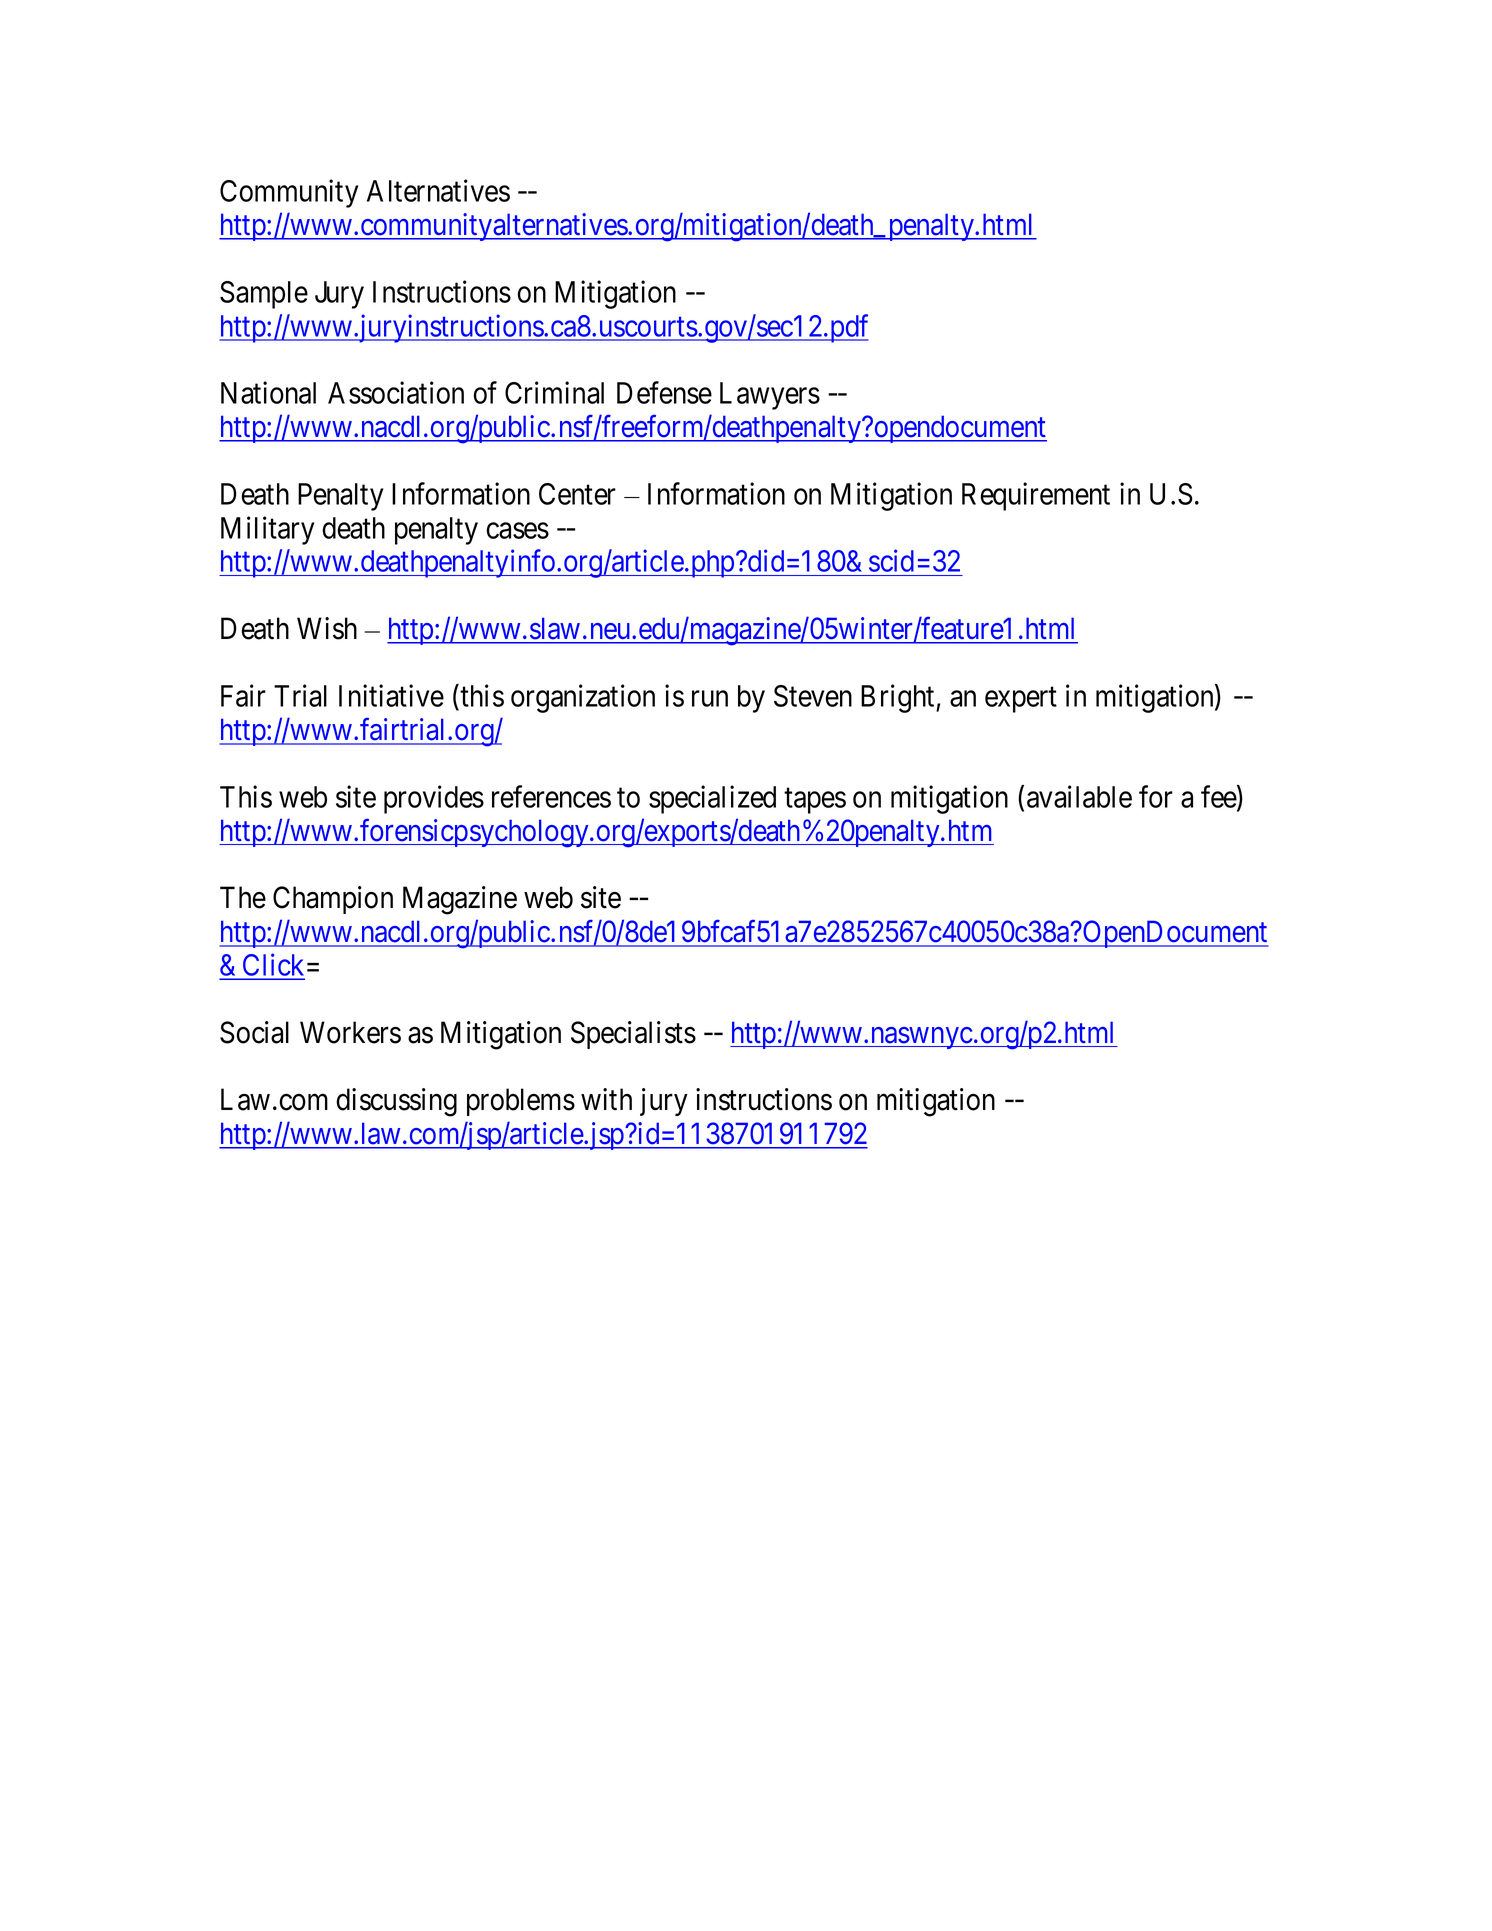 The width and height of the screenshot is (1492, 1931). What do you see at coordinates (770, 396) in the screenshot?
I see `Lawyers` at bounding box center [770, 396].
